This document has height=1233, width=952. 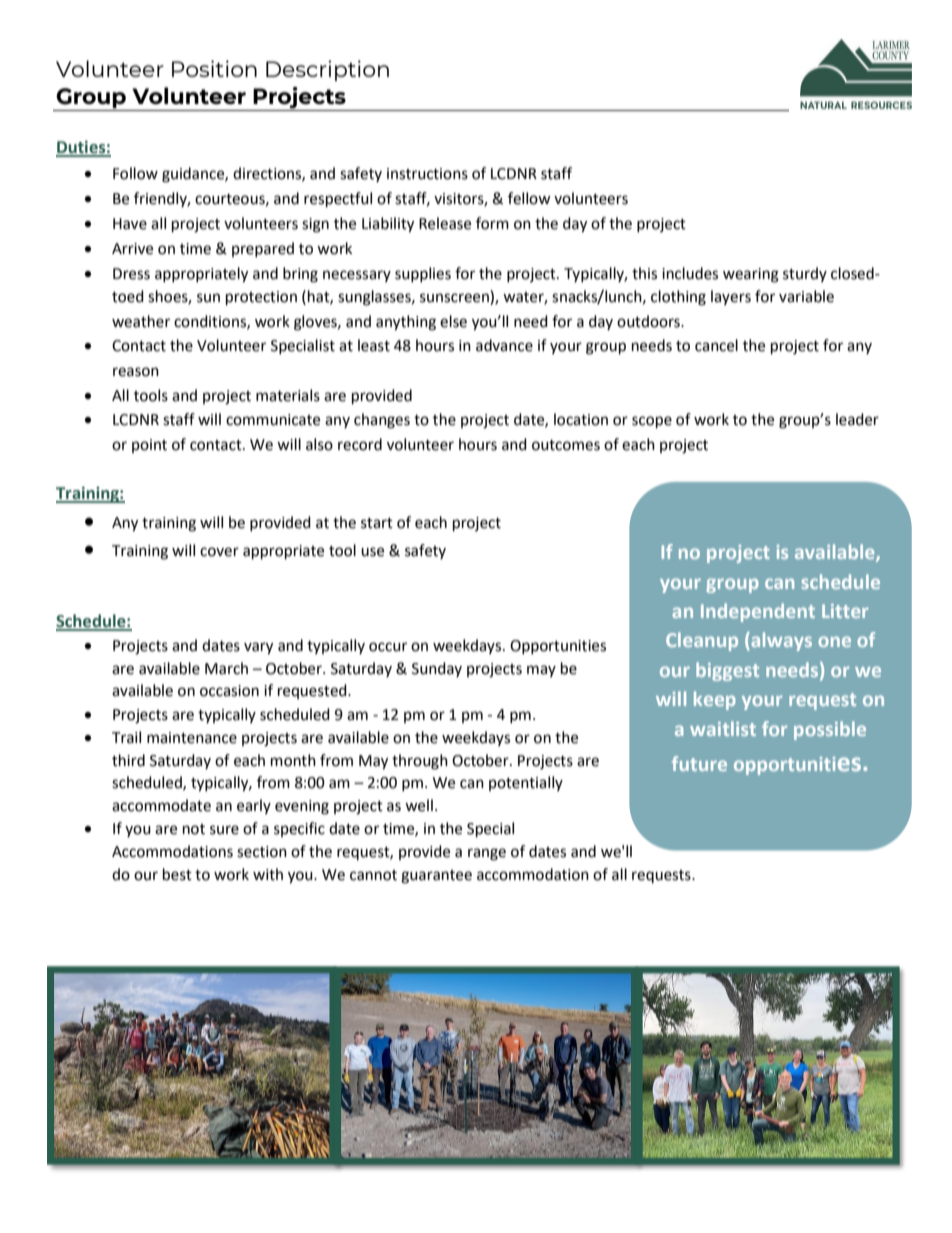 I want to click on Position, so click(x=214, y=68).
